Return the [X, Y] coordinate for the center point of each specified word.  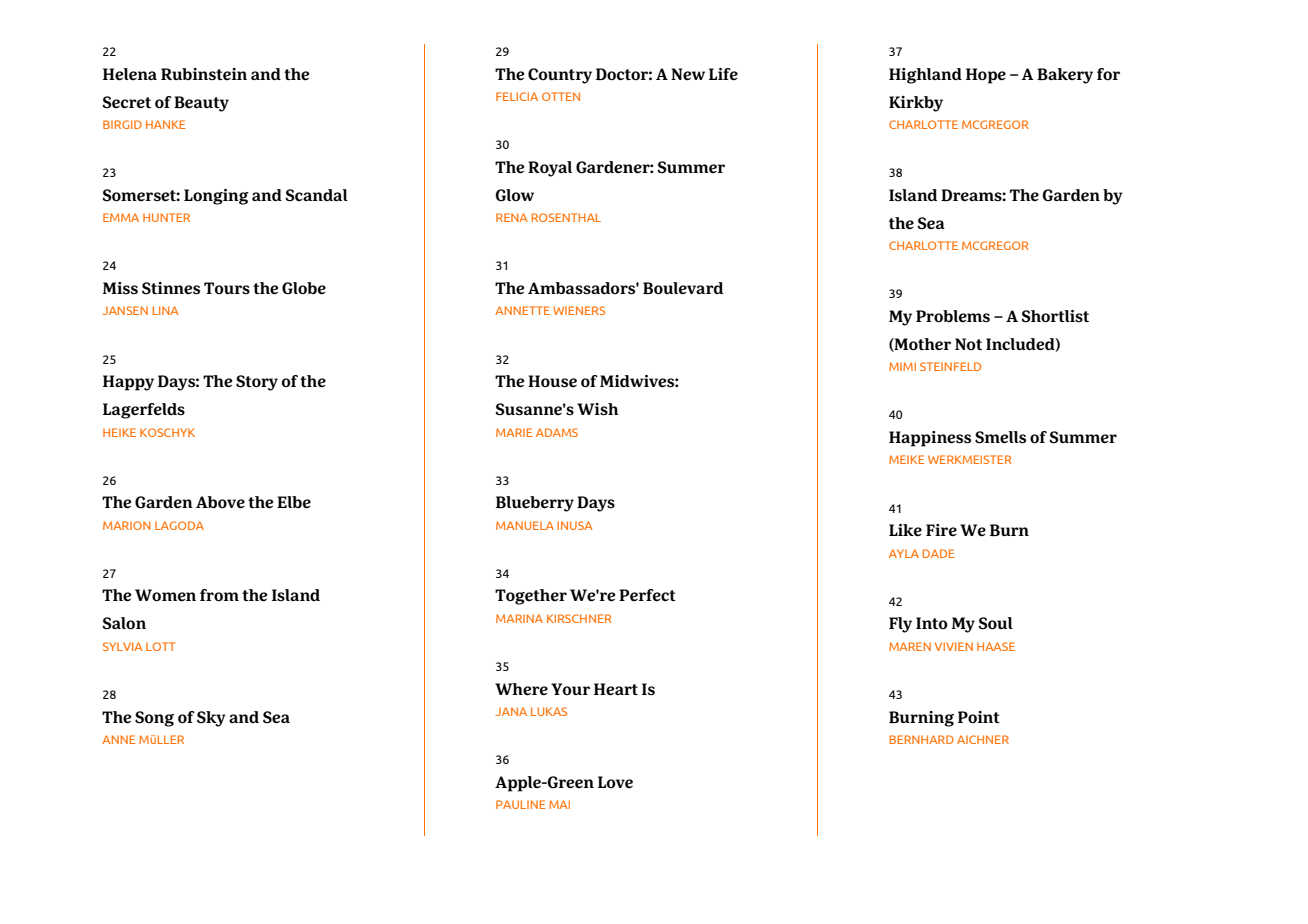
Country [560, 76]
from [219, 595]
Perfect [647, 595]
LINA [165, 310]
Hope [986, 76]
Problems [953, 316]
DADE [938, 553]
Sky [211, 719]
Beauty [201, 104]
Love [615, 782]
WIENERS [579, 310]
